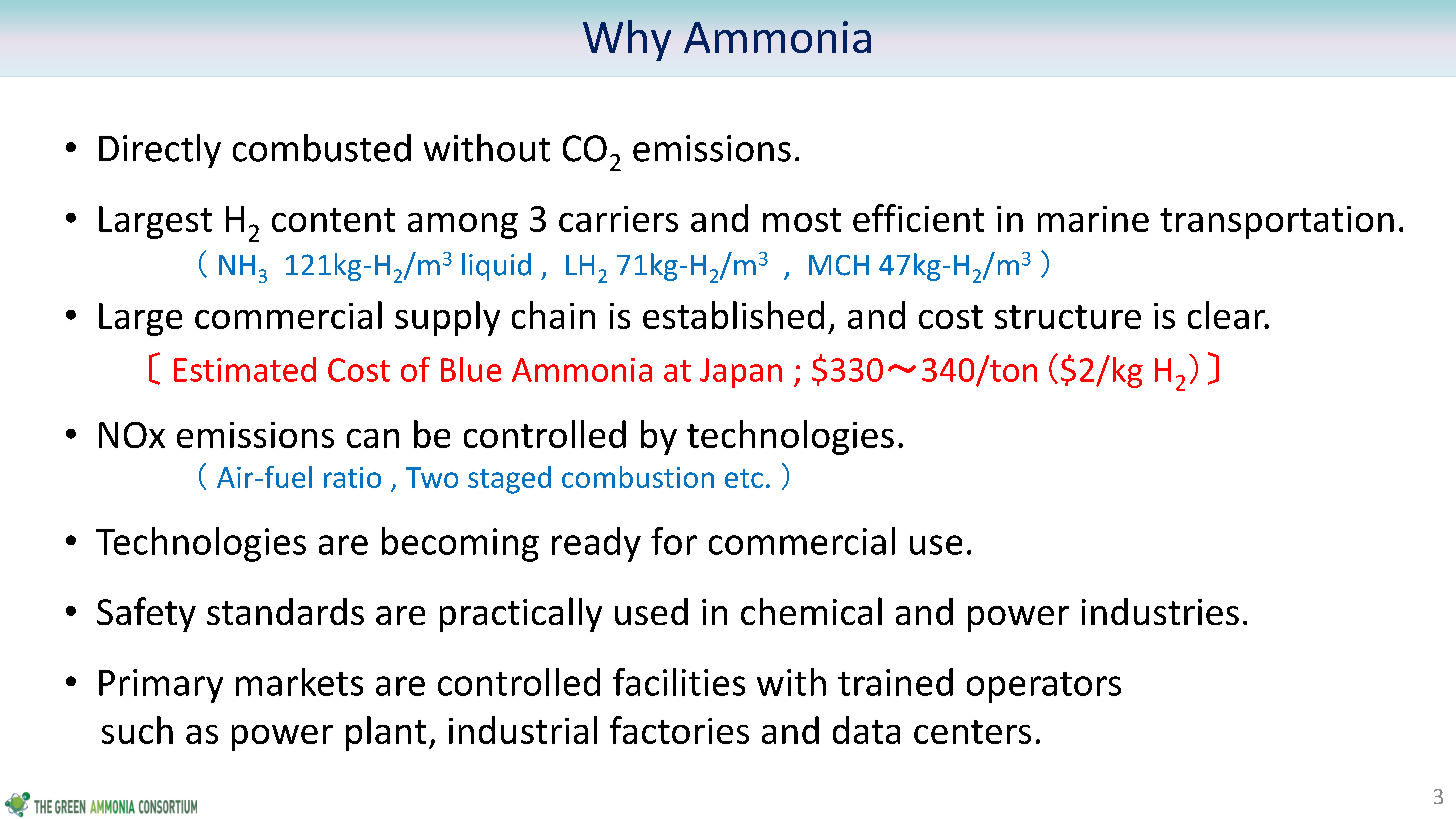  What do you see at coordinates (1093, 219) in the screenshot?
I see `marine` at bounding box center [1093, 219].
